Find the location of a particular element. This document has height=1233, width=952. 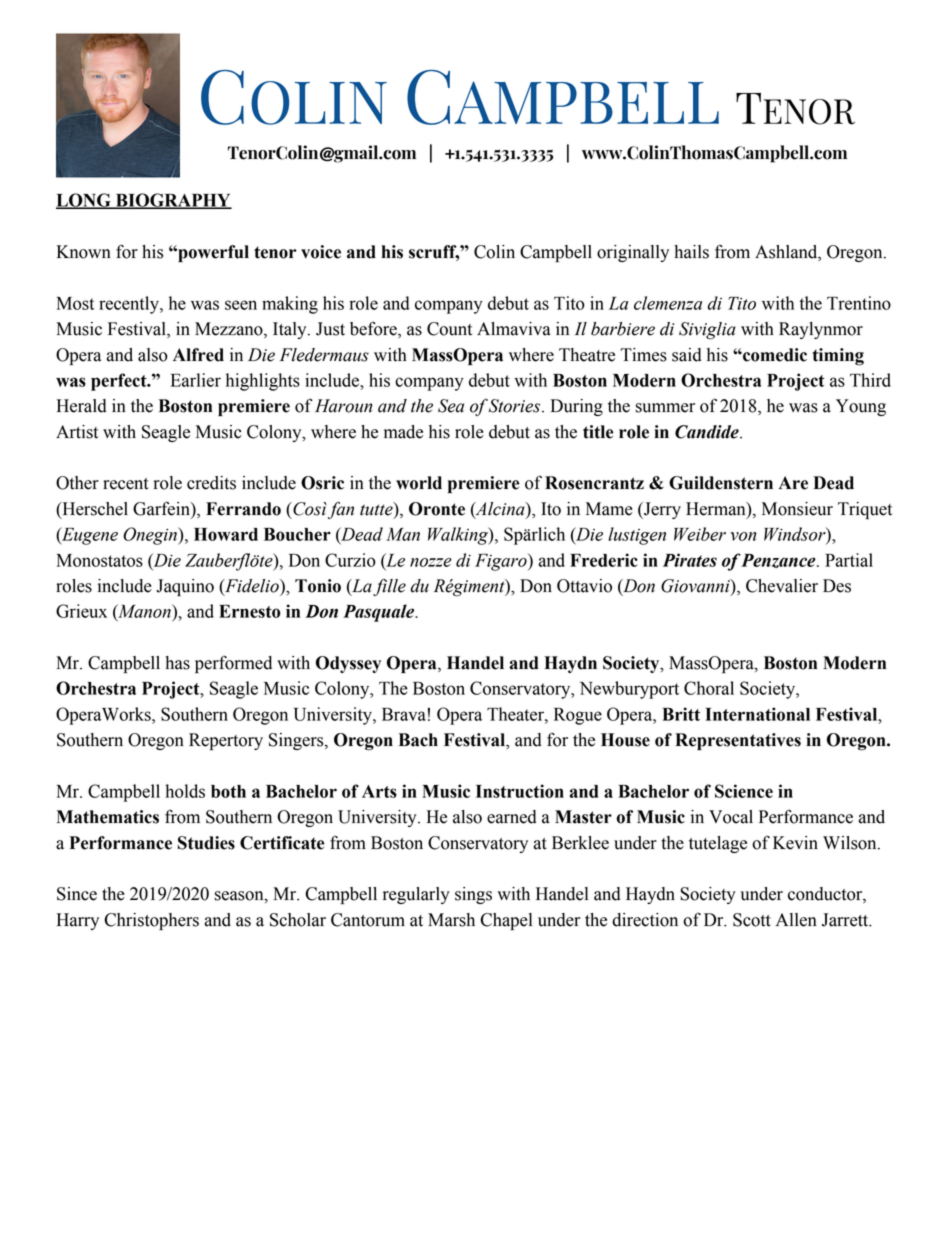

Choral is located at coordinates (709, 688).
